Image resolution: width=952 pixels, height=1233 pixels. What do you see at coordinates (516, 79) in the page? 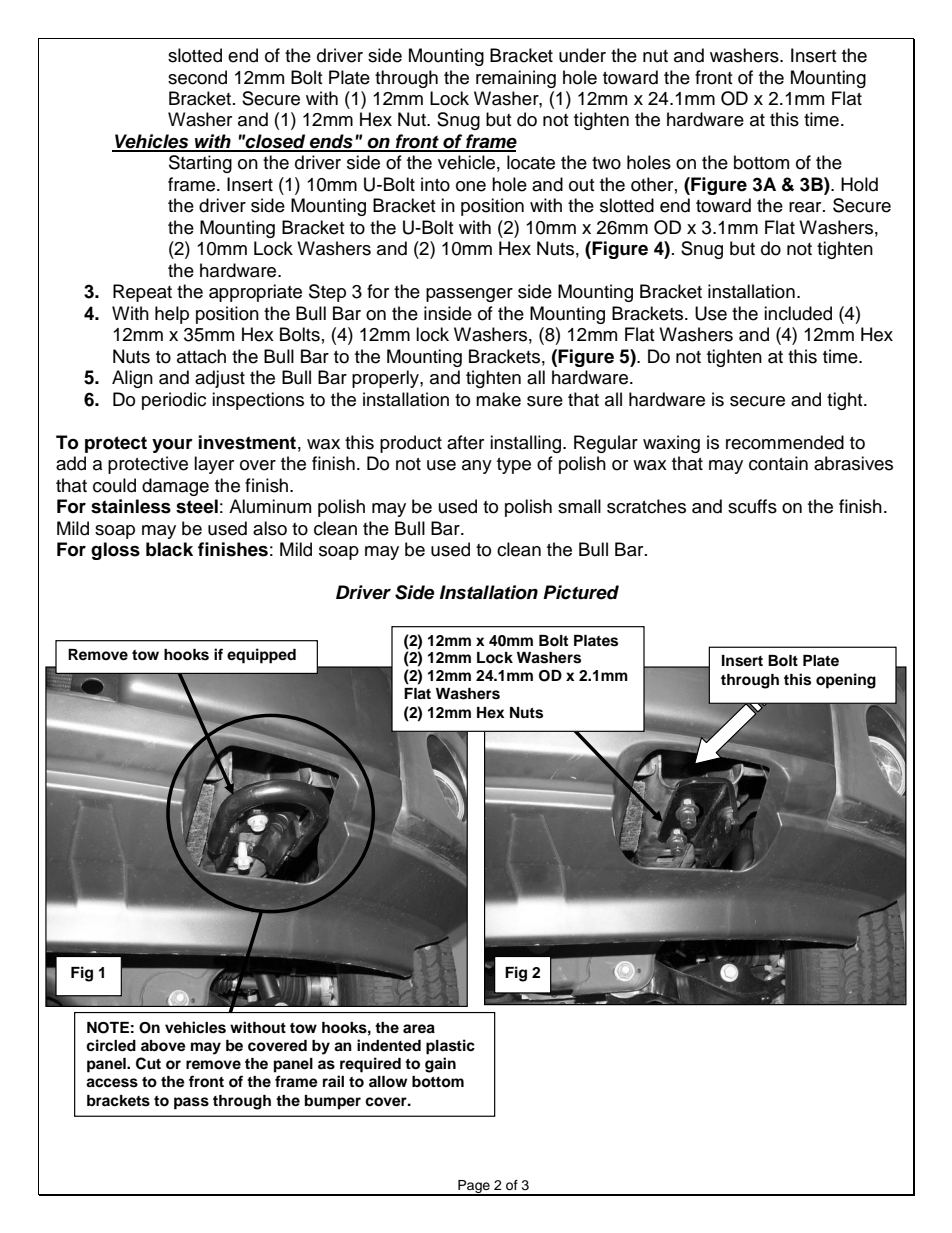
I see `remaining` at bounding box center [516, 79].
